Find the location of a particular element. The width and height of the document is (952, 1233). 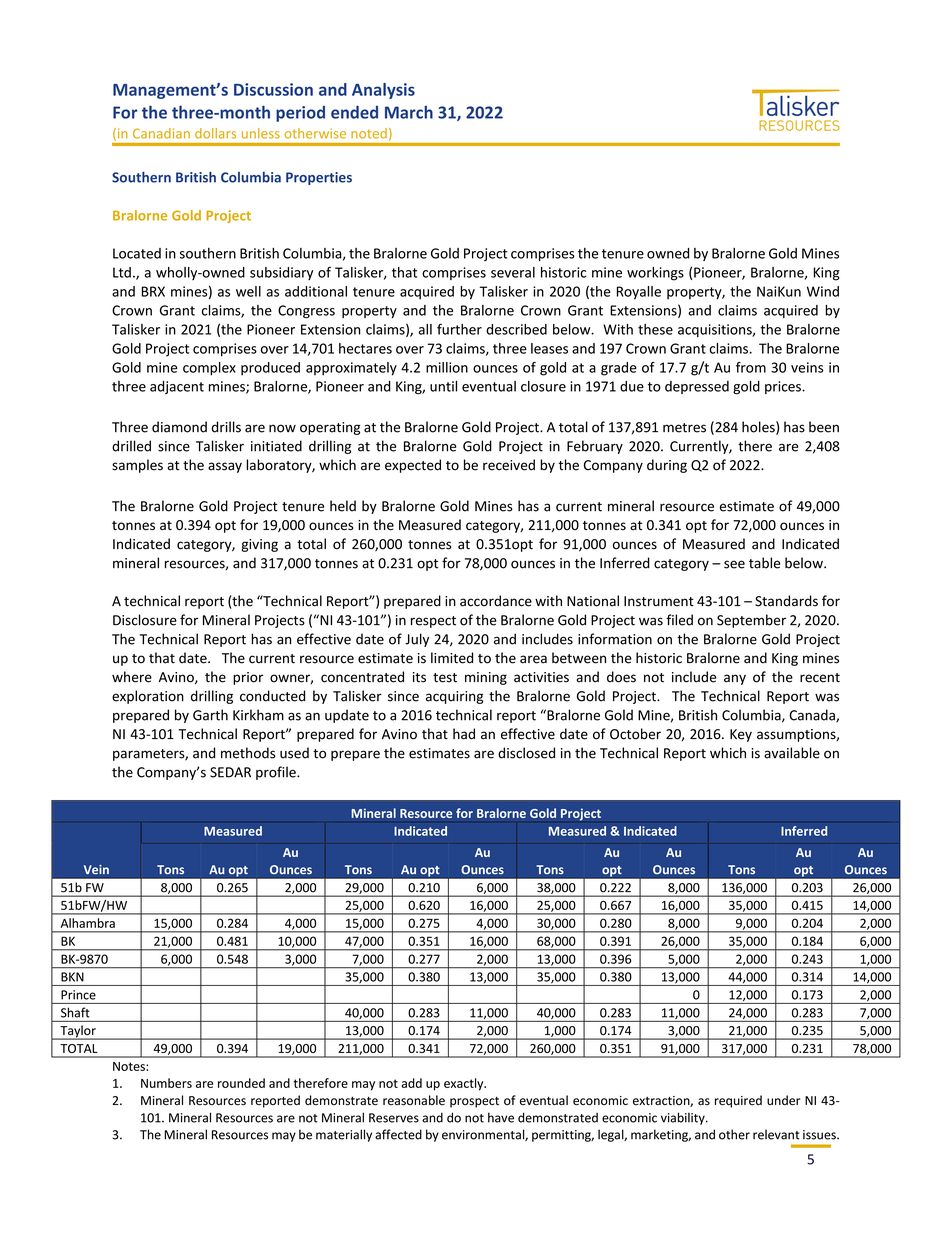

Numbers is located at coordinates (166, 1083).
